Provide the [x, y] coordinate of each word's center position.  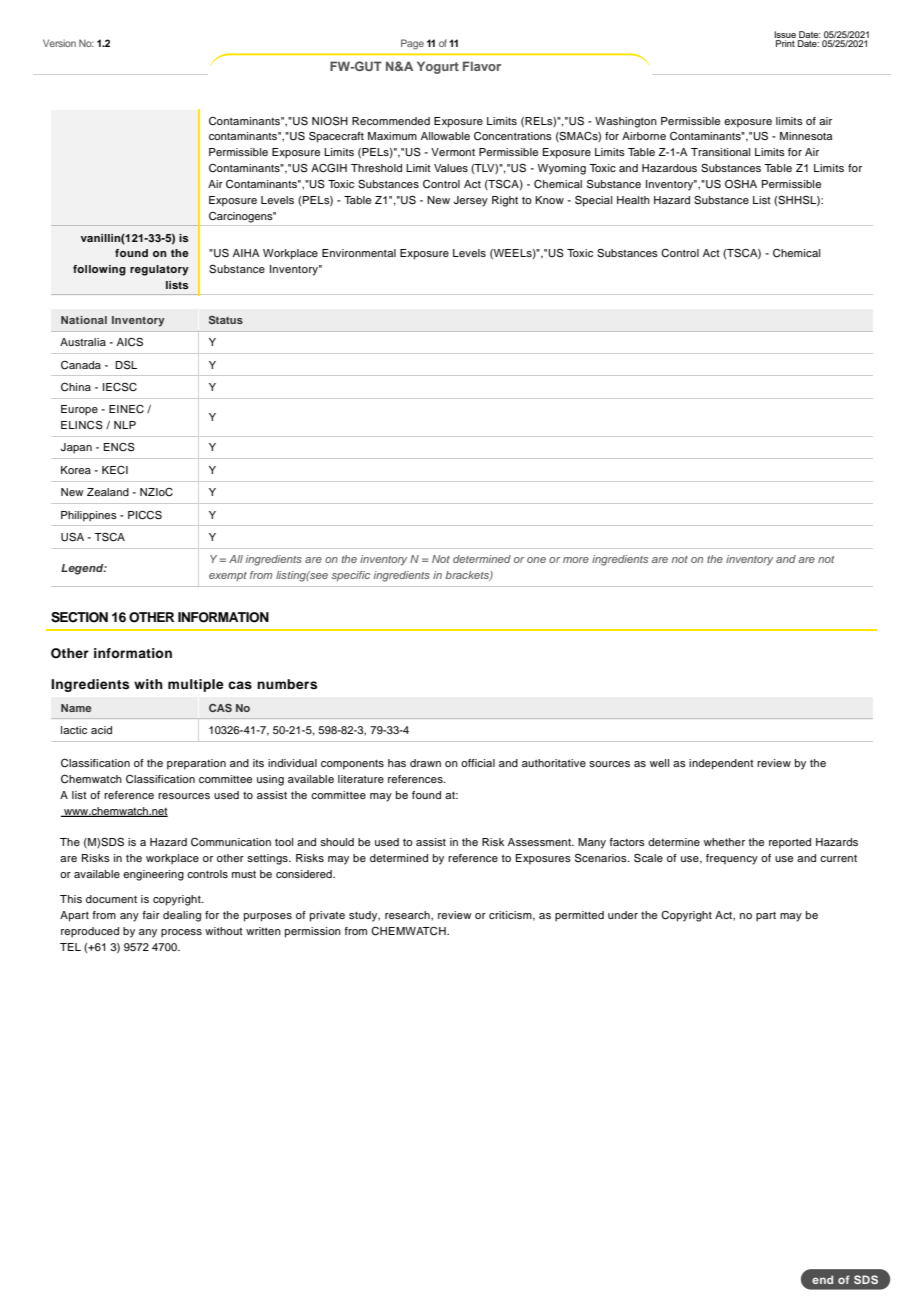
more [576, 560]
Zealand [108, 492]
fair [151, 915]
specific [350, 576]
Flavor [482, 66]
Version [59, 43]
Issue [785, 36]
